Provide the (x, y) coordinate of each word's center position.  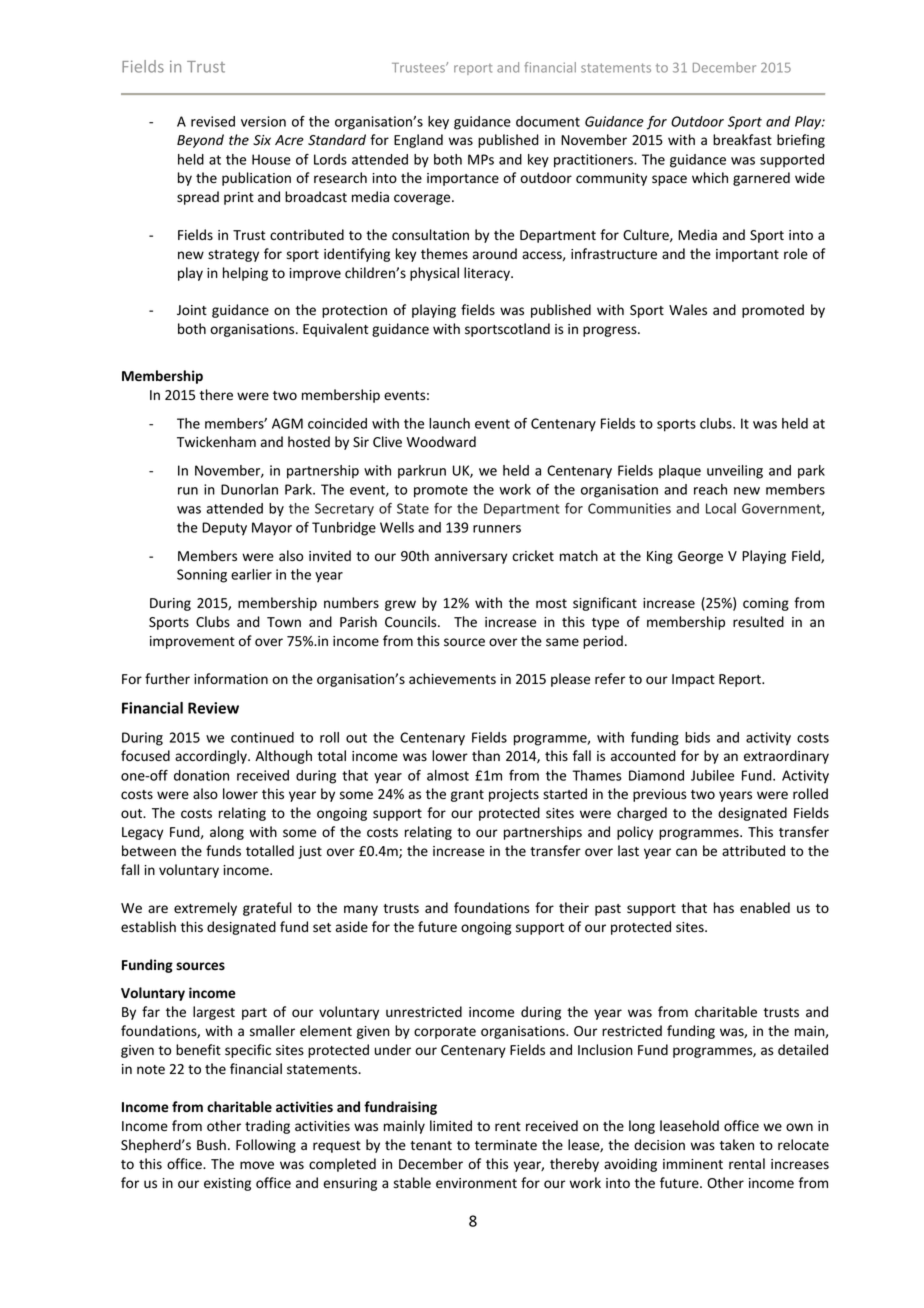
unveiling (735, 472)
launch (449, 423)
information (231, 678)
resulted (758, 622)
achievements (452, 679)
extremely (205, 909)
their (574, 908)
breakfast (742, 140)
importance (463, 179)
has (724, 907)
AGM (287, 423)
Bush (211, 1145)
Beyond (200, 141)
